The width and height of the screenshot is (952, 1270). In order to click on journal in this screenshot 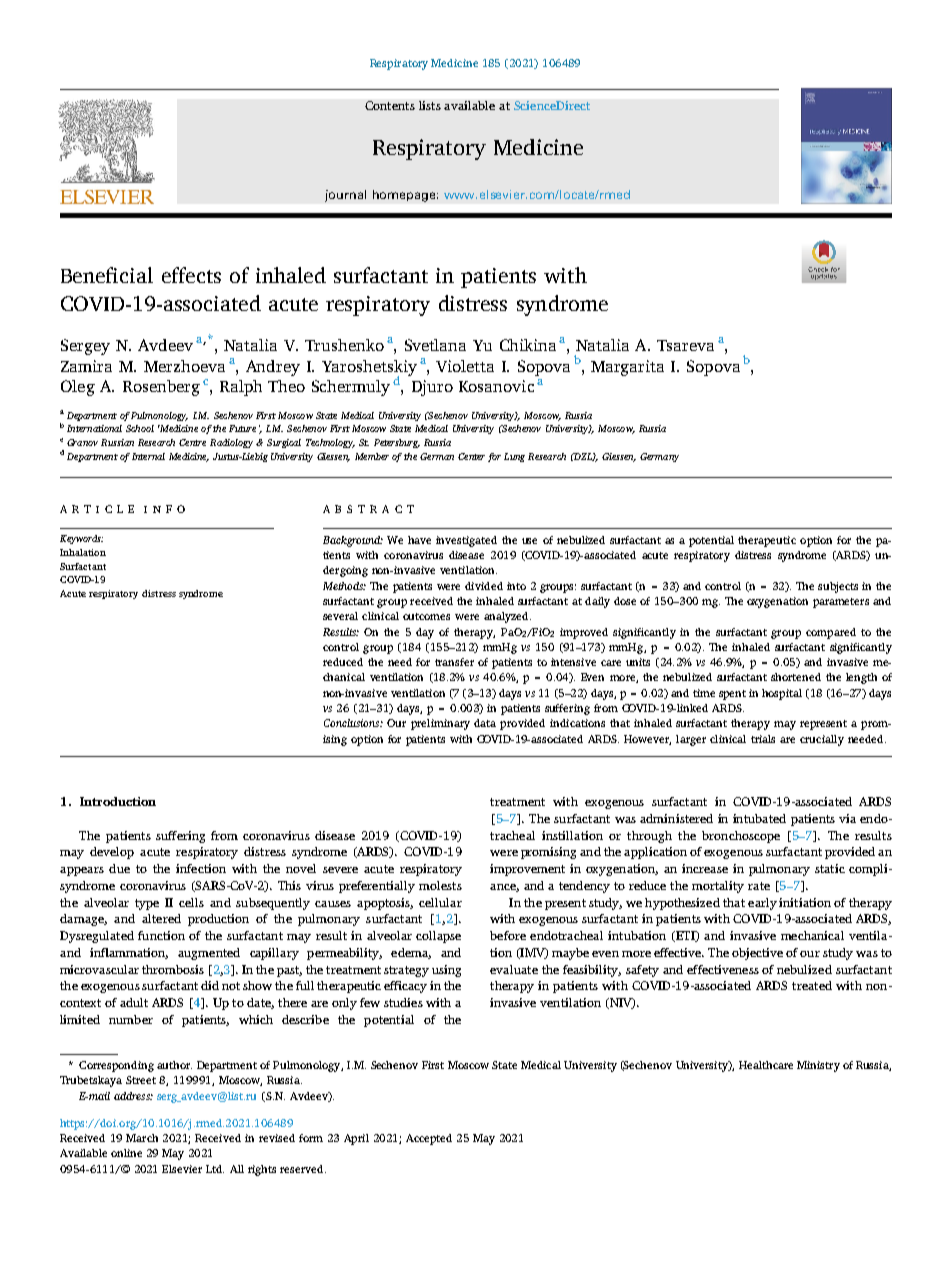, I will do `click(345, 196)`.
